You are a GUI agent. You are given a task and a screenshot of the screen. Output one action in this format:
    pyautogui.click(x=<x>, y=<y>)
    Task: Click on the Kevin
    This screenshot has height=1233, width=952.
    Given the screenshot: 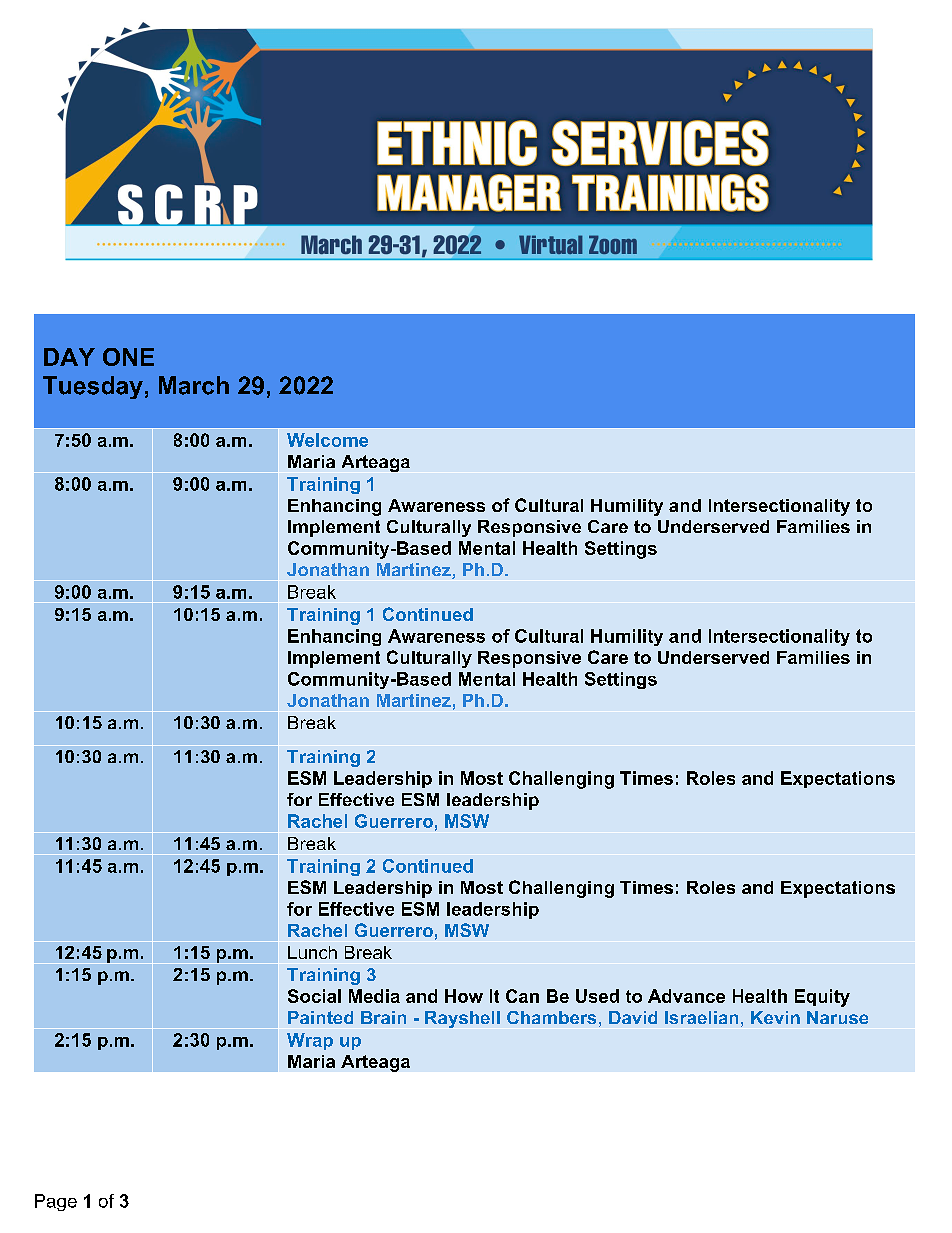 What is the action you would take?
    pyautogui.click(x=775, y=1017)
